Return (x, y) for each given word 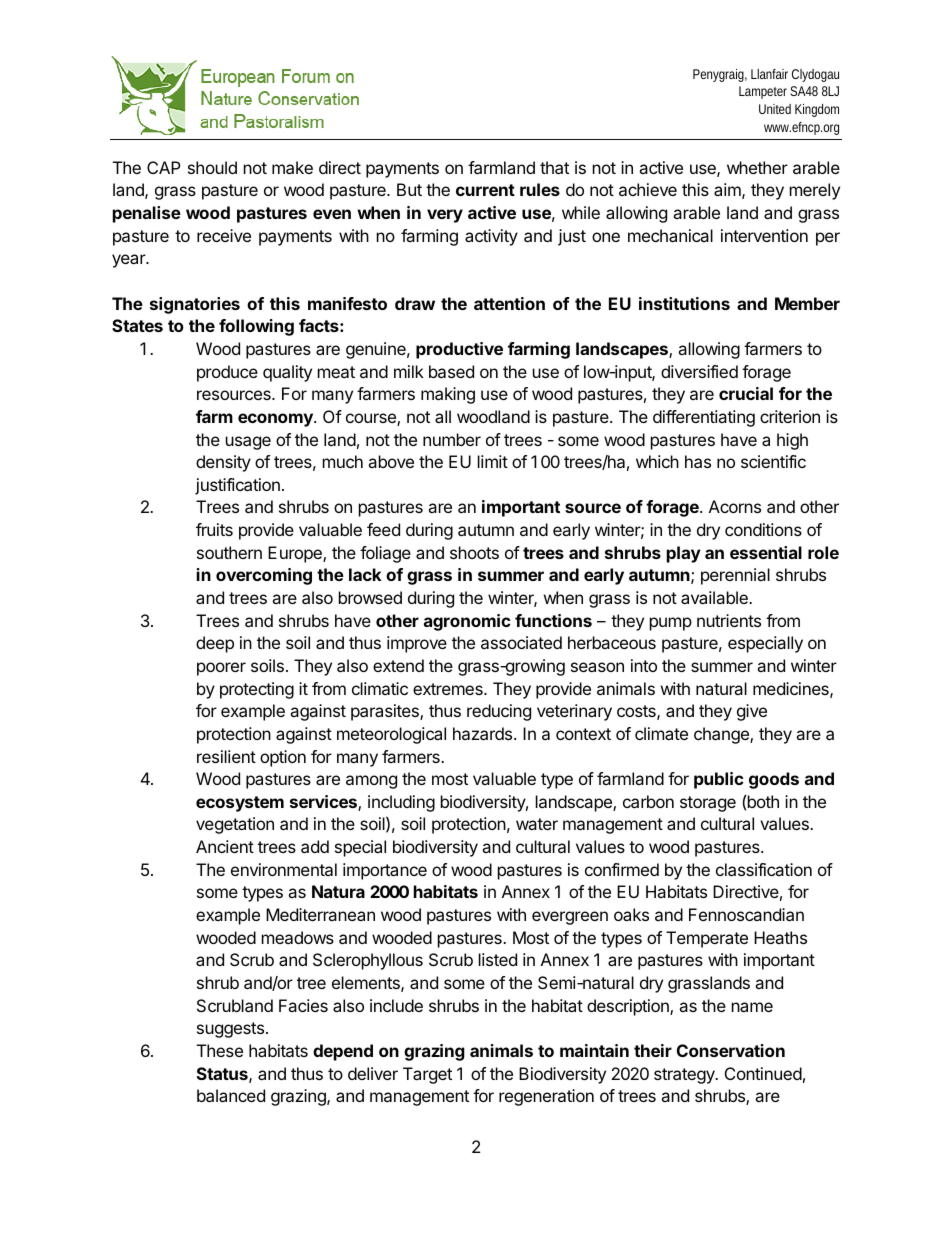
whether (757, 167)
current (485, 190)
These (220, 1050)
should (212, 167)
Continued (763, 1073)
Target (427, 1075)
